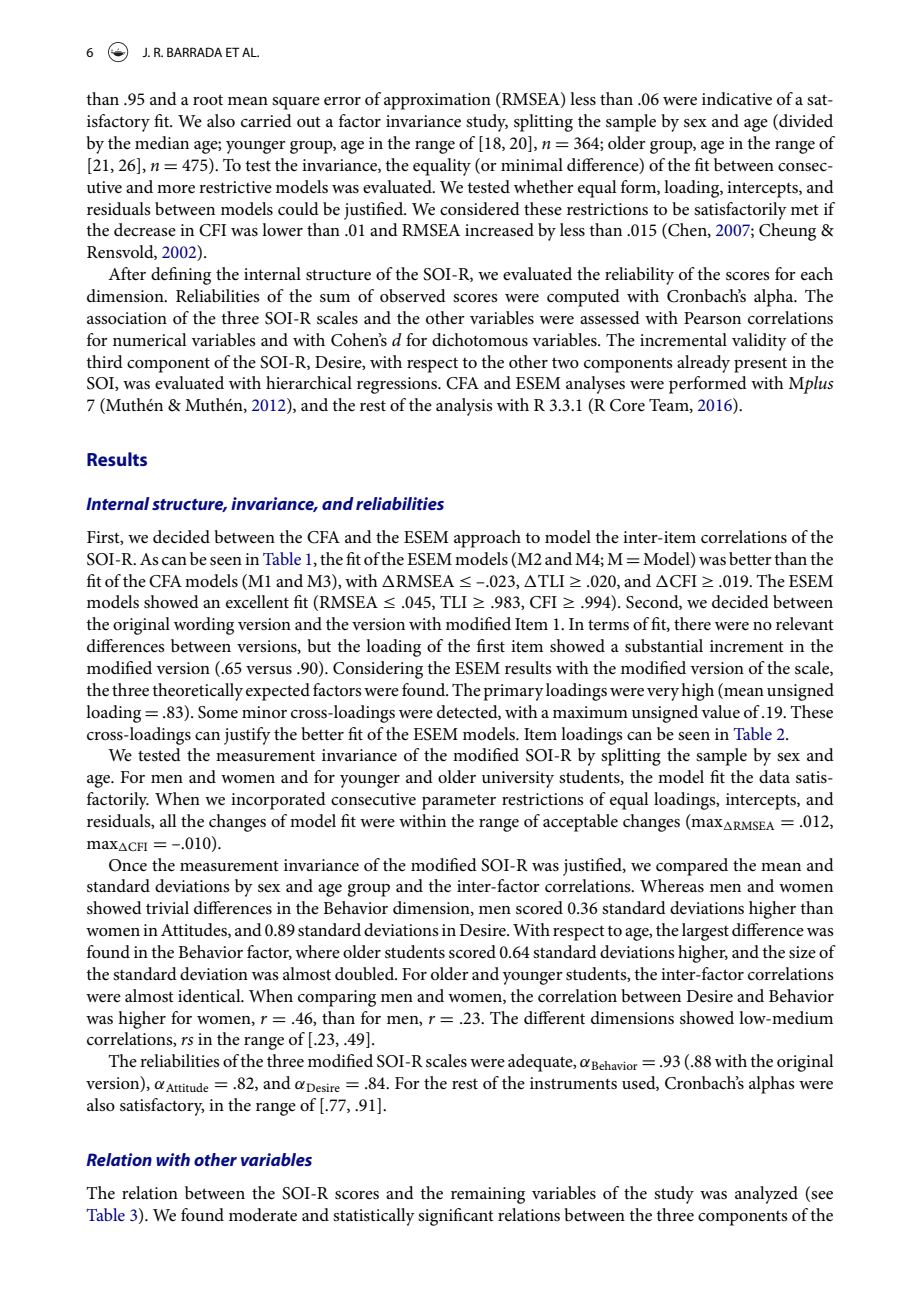 Image resolution: width=921 pixels, height=1316 pixels. Describe the element at coordinates (263, 1215) in the screenshot. I see `moderate` at that location.
